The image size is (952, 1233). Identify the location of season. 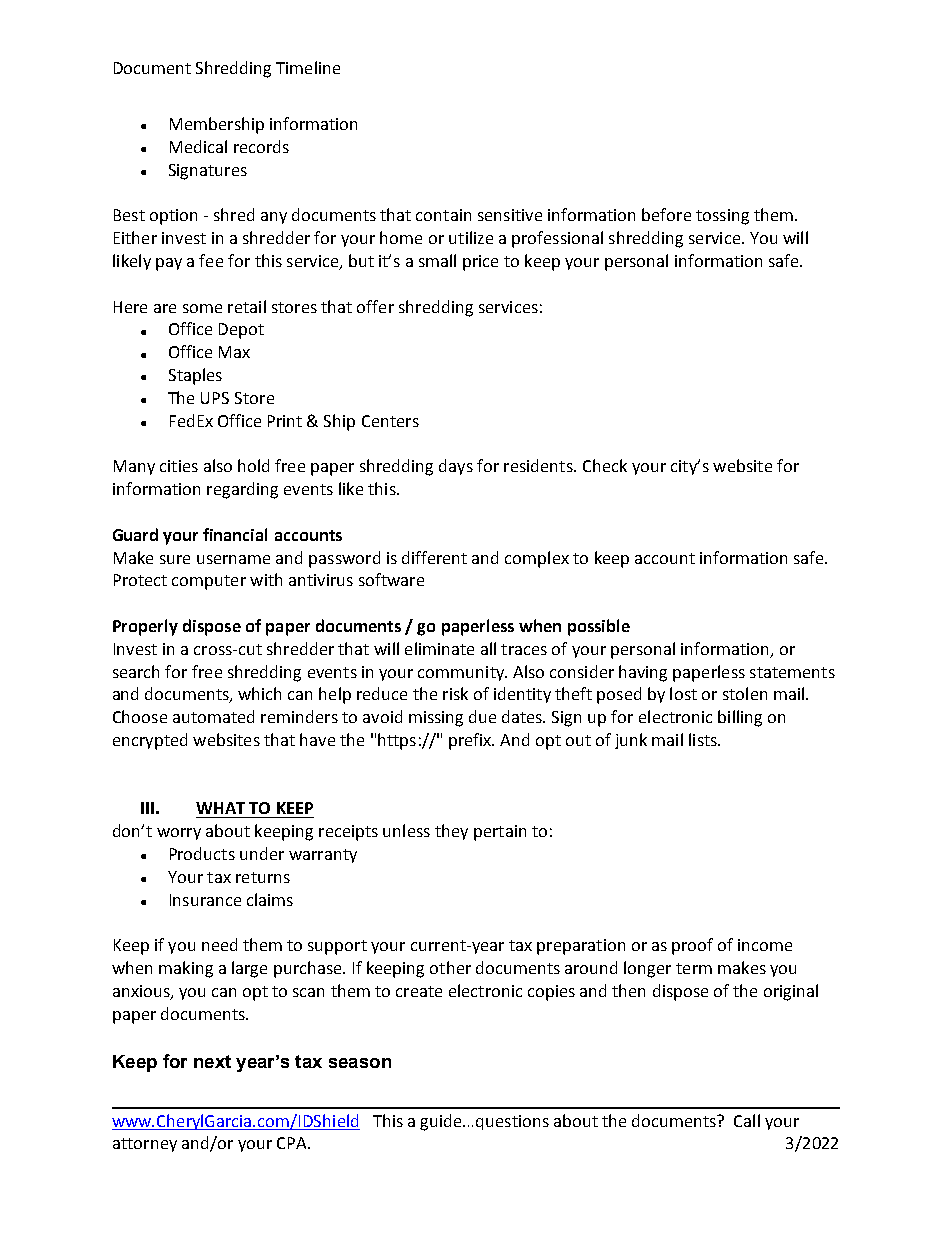
(360, 1063).
